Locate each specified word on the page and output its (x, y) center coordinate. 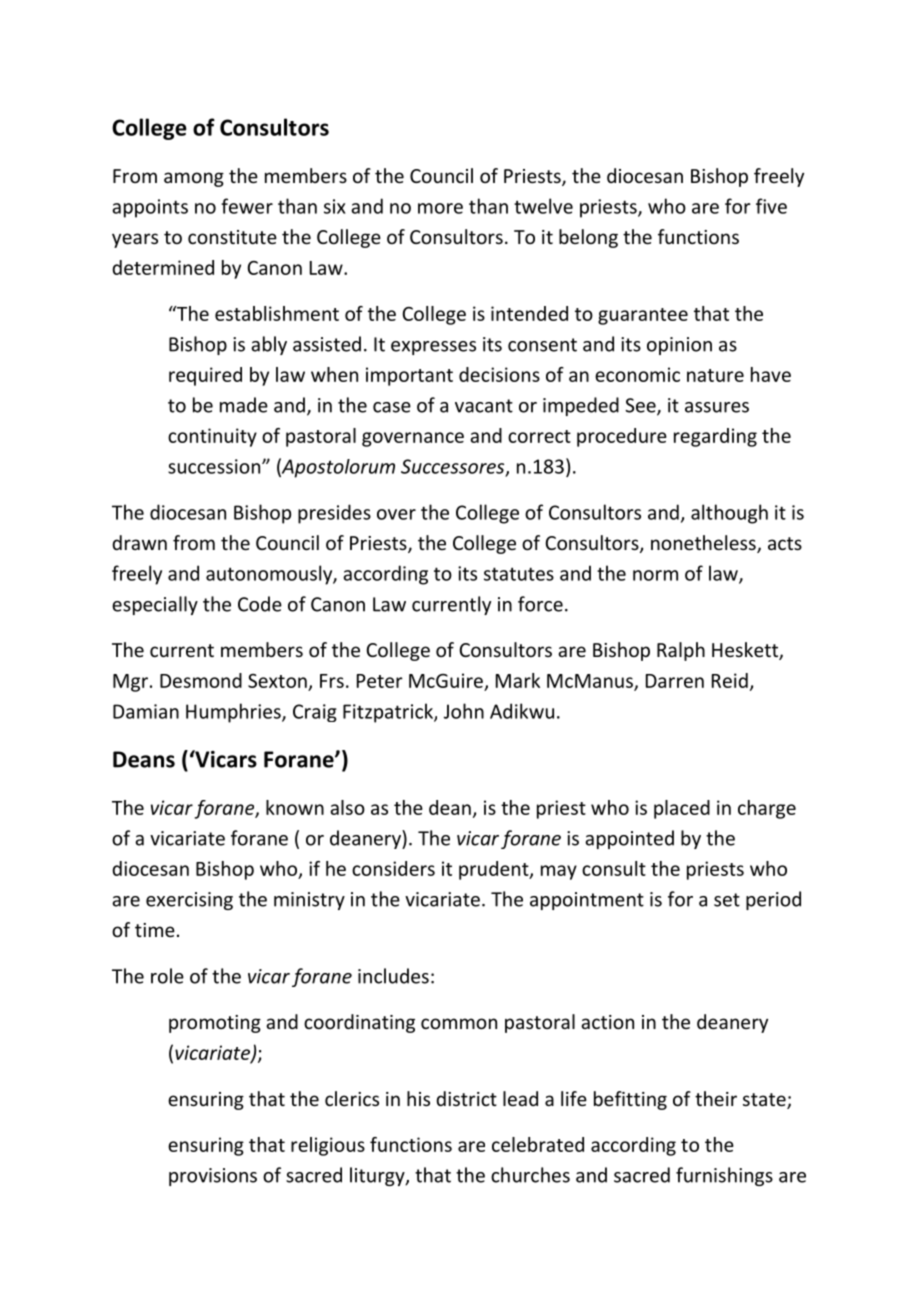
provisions (213, 1177)
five (771, 206)
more (440, 208)
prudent (495, 870)
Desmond (201, 680)
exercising (189, 901)
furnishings (724, 1176)
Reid (730, 680)
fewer (247, 206)
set (727, 900)
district (466, 1098)
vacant (484, 406)
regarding (715, 437)
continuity (212, 437)
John (464, 711)
